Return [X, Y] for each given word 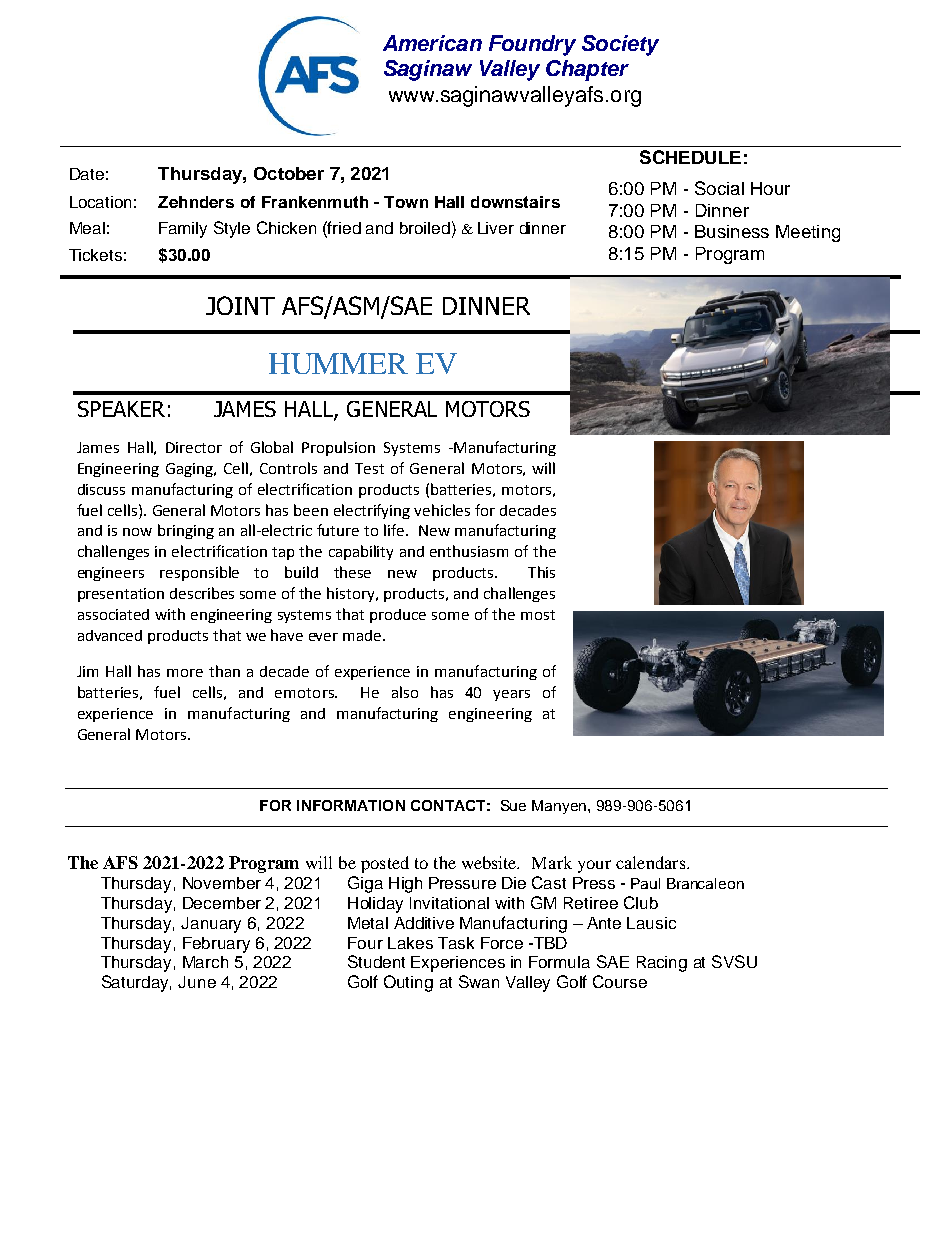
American [432, 43]
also [405, 692]
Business [732, 231]
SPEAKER [121, 409]
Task [456, 943]
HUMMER [338, 363]
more [185, 673]
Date [87, 174]
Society [620, 45]
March [205, 962]
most [538, 615]
